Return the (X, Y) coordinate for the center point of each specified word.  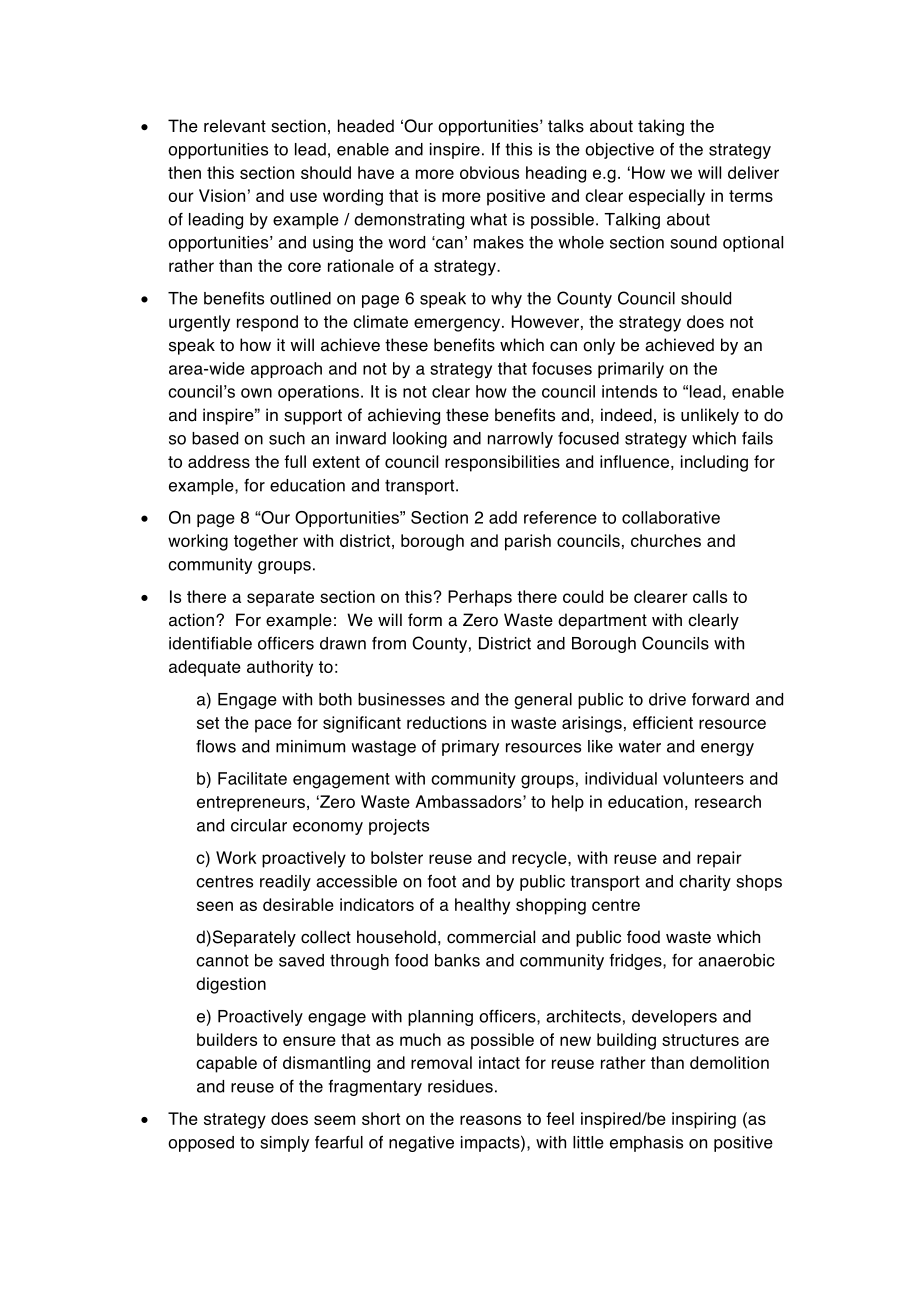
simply (284, 1144)
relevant (235, 126)
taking (661, 127)
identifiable (210, 643)
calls (710, 596)
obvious (489, 172)
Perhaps (480, 598)
